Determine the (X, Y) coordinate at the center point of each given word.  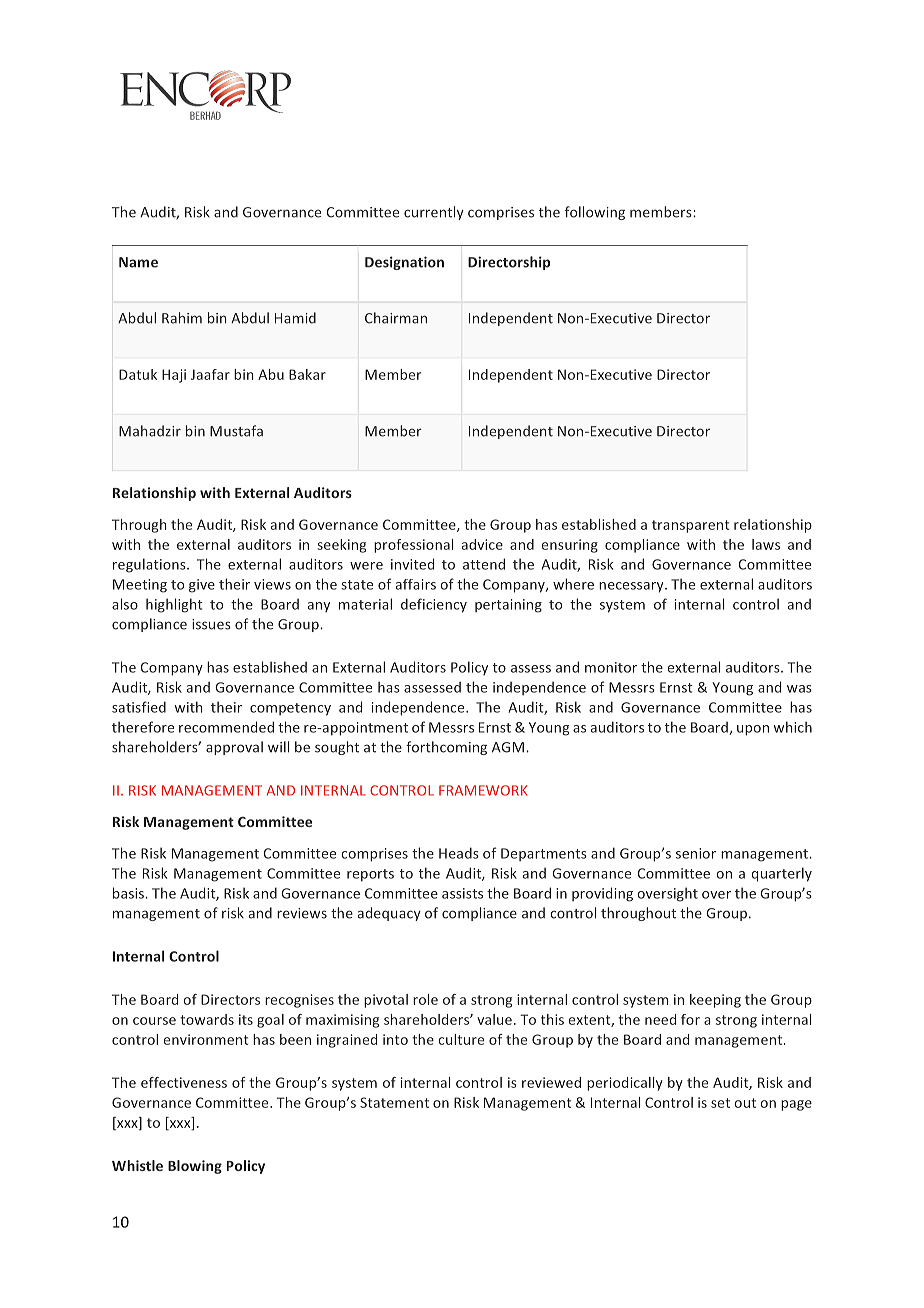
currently (434, 213)
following (595, 213)
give (202, 586)
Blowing (195, 1167)
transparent (690, 526)
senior (696, 853)
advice (482, 544)
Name (138, 262)
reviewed (551, 1082)
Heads (459, 853)
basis (129, 893)
